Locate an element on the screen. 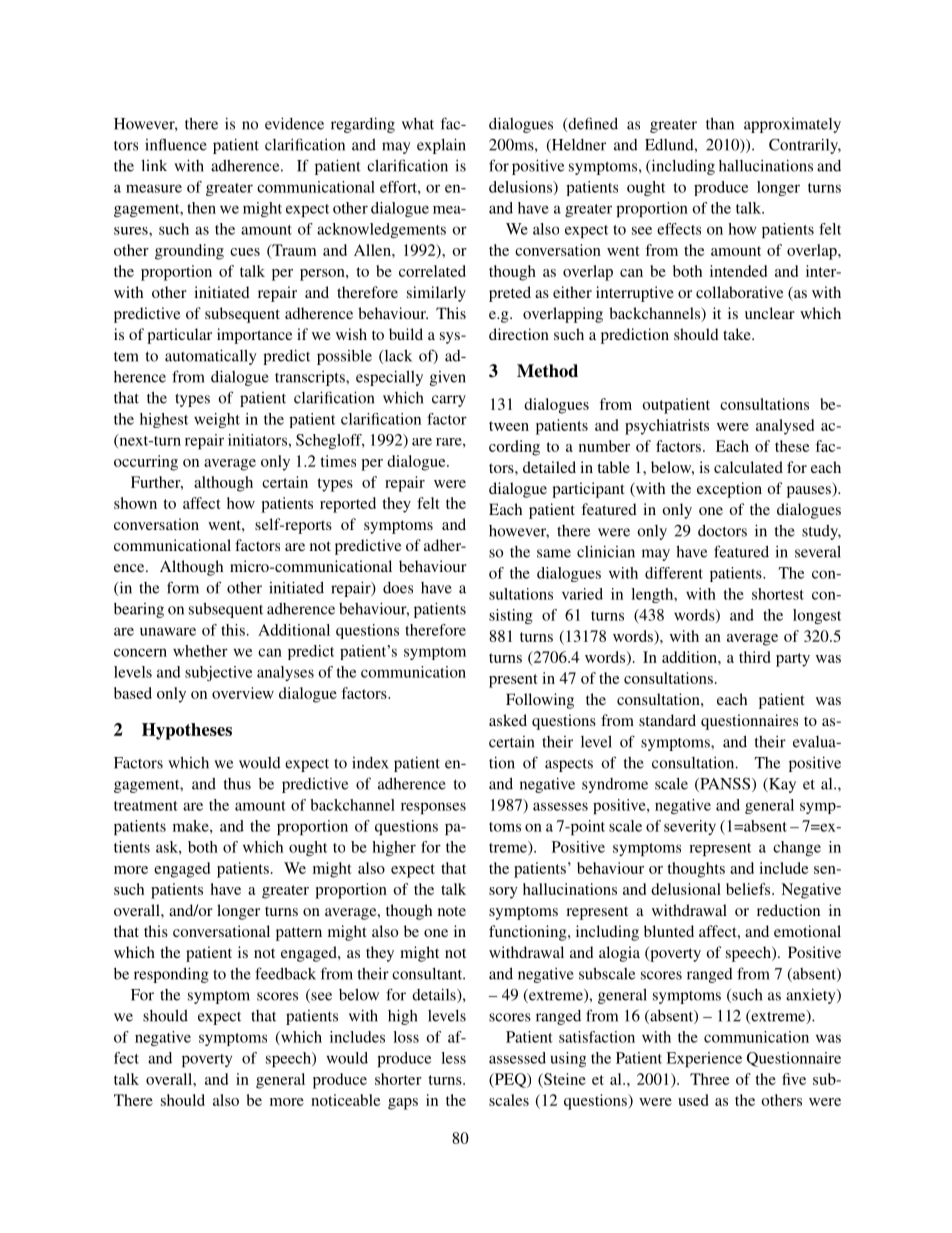  does is located at coordinates (398, 588).
